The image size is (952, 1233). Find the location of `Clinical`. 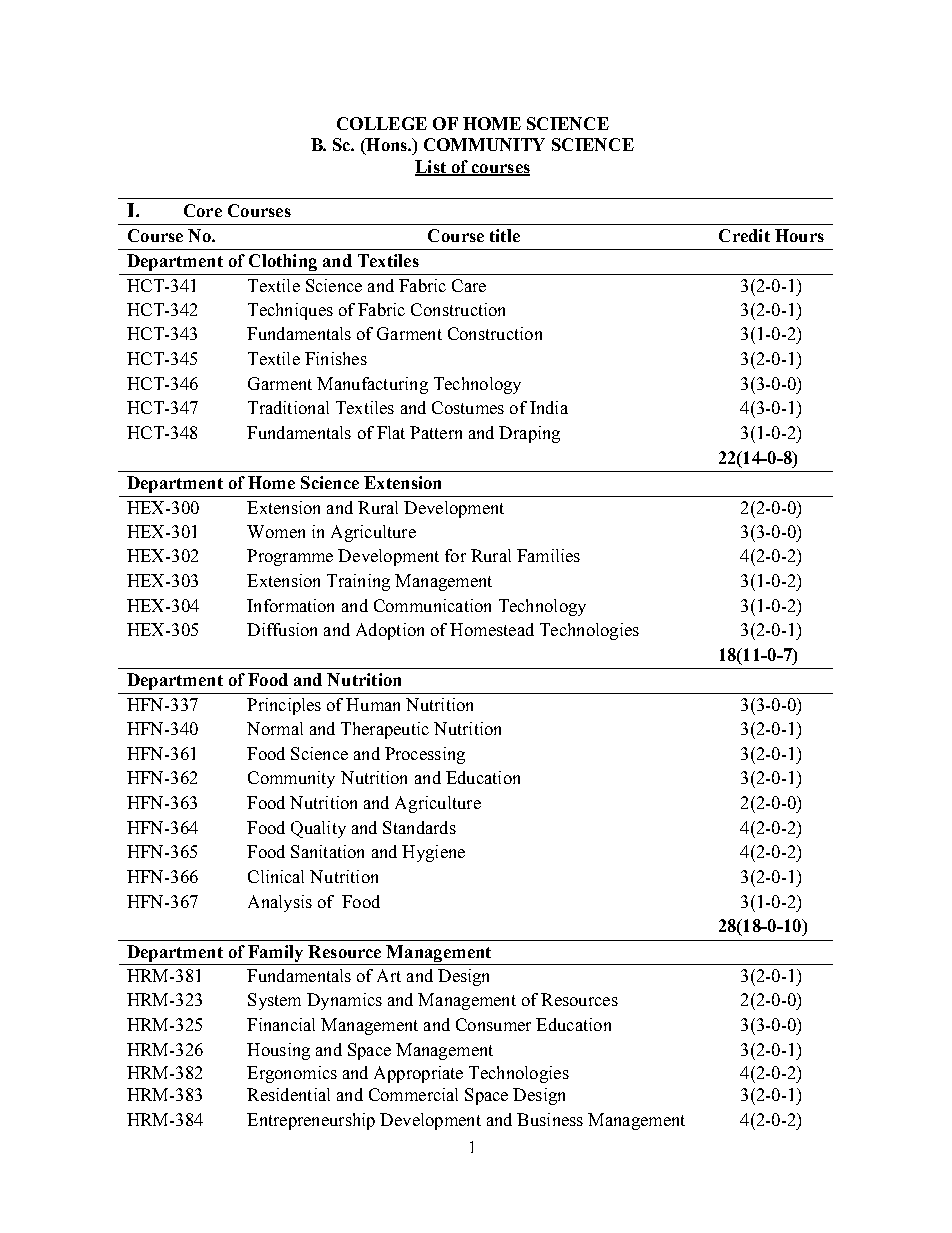

Clinical is located at coordinates (276, 876).
